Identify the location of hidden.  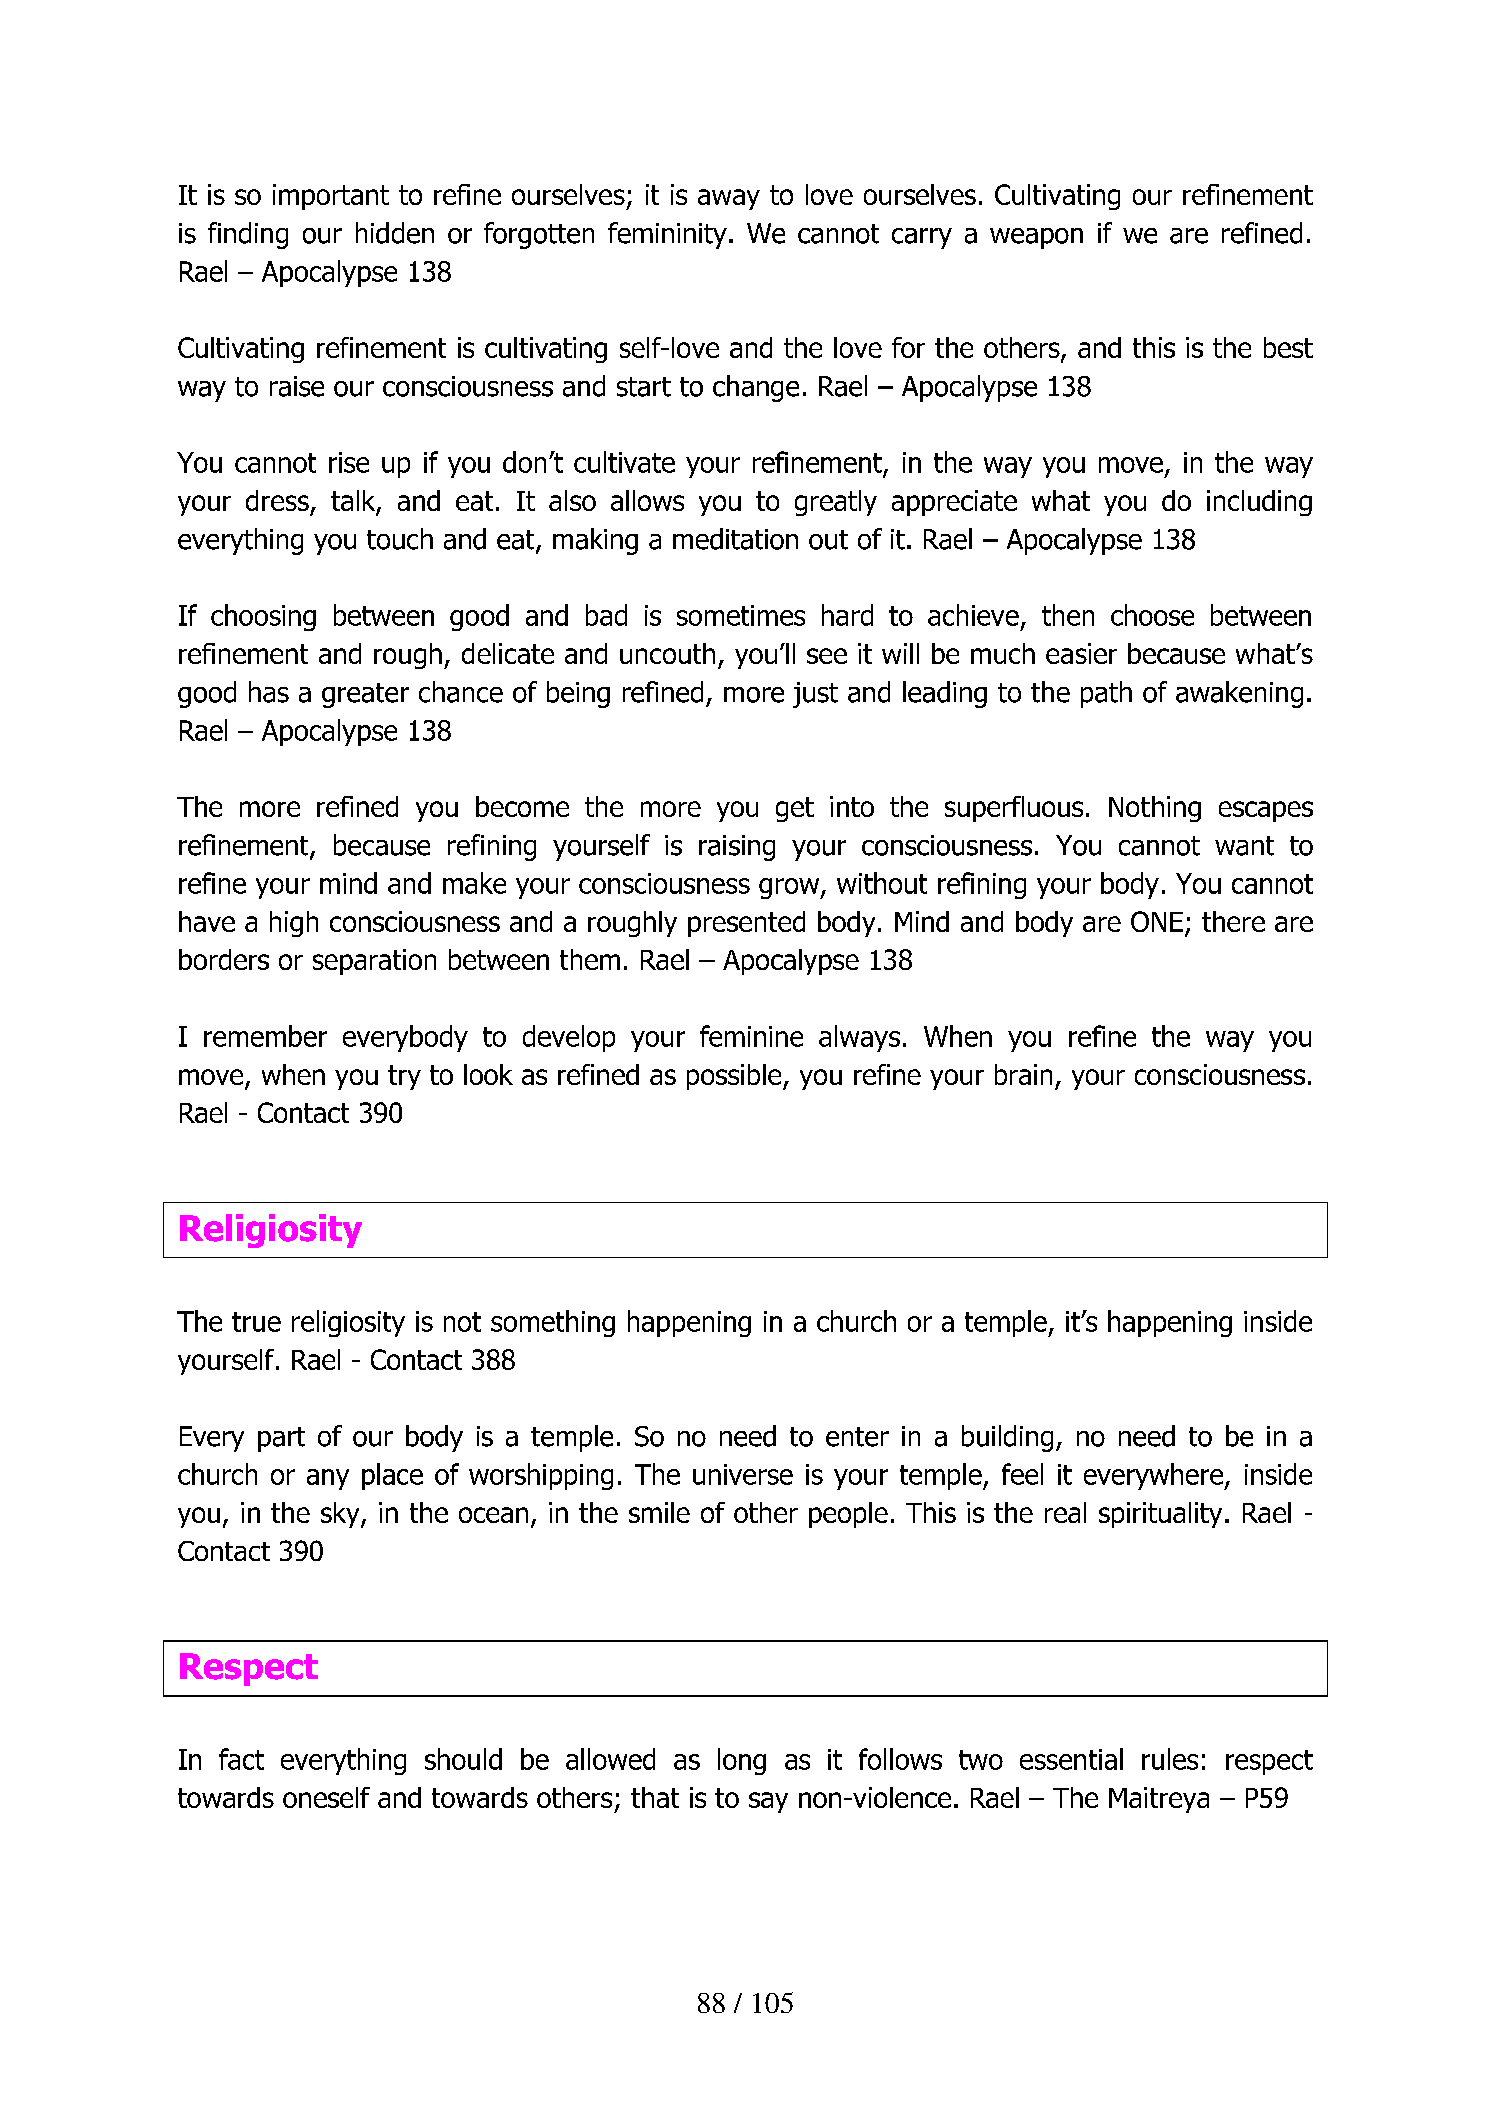
(395, 233).
